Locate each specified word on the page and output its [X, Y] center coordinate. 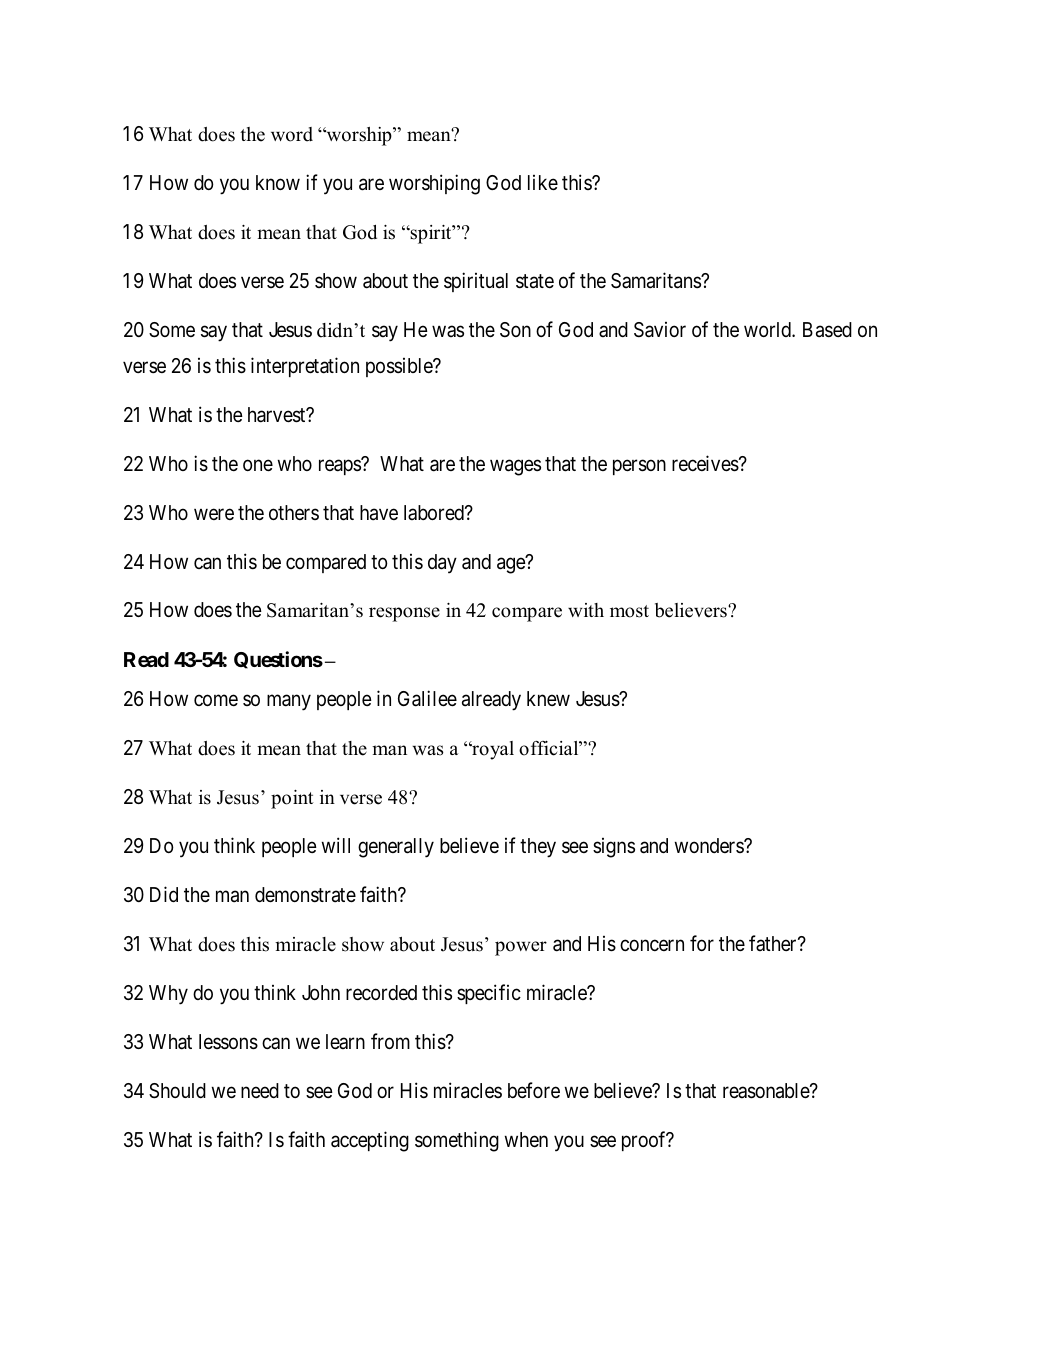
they [538, 848]
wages [515, 467]
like [543, 183]
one [258, 465]
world [768, 329]
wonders [709, 845]
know [278, 182]
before [534, 1090]
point [292, 799]
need [260, 1090]
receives [705, 463]
